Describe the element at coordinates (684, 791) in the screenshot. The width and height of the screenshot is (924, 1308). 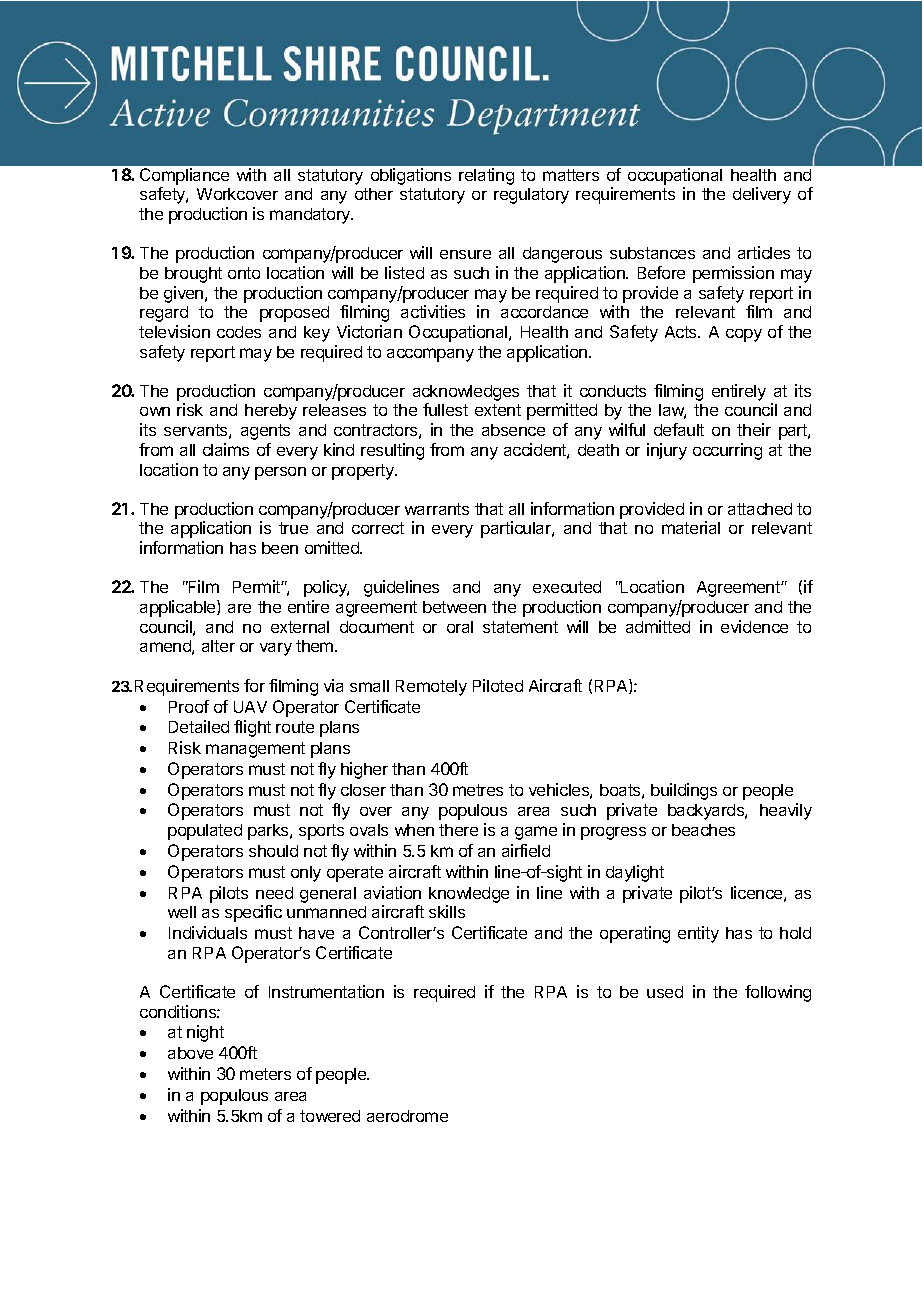
I see `buildings` at that location.
